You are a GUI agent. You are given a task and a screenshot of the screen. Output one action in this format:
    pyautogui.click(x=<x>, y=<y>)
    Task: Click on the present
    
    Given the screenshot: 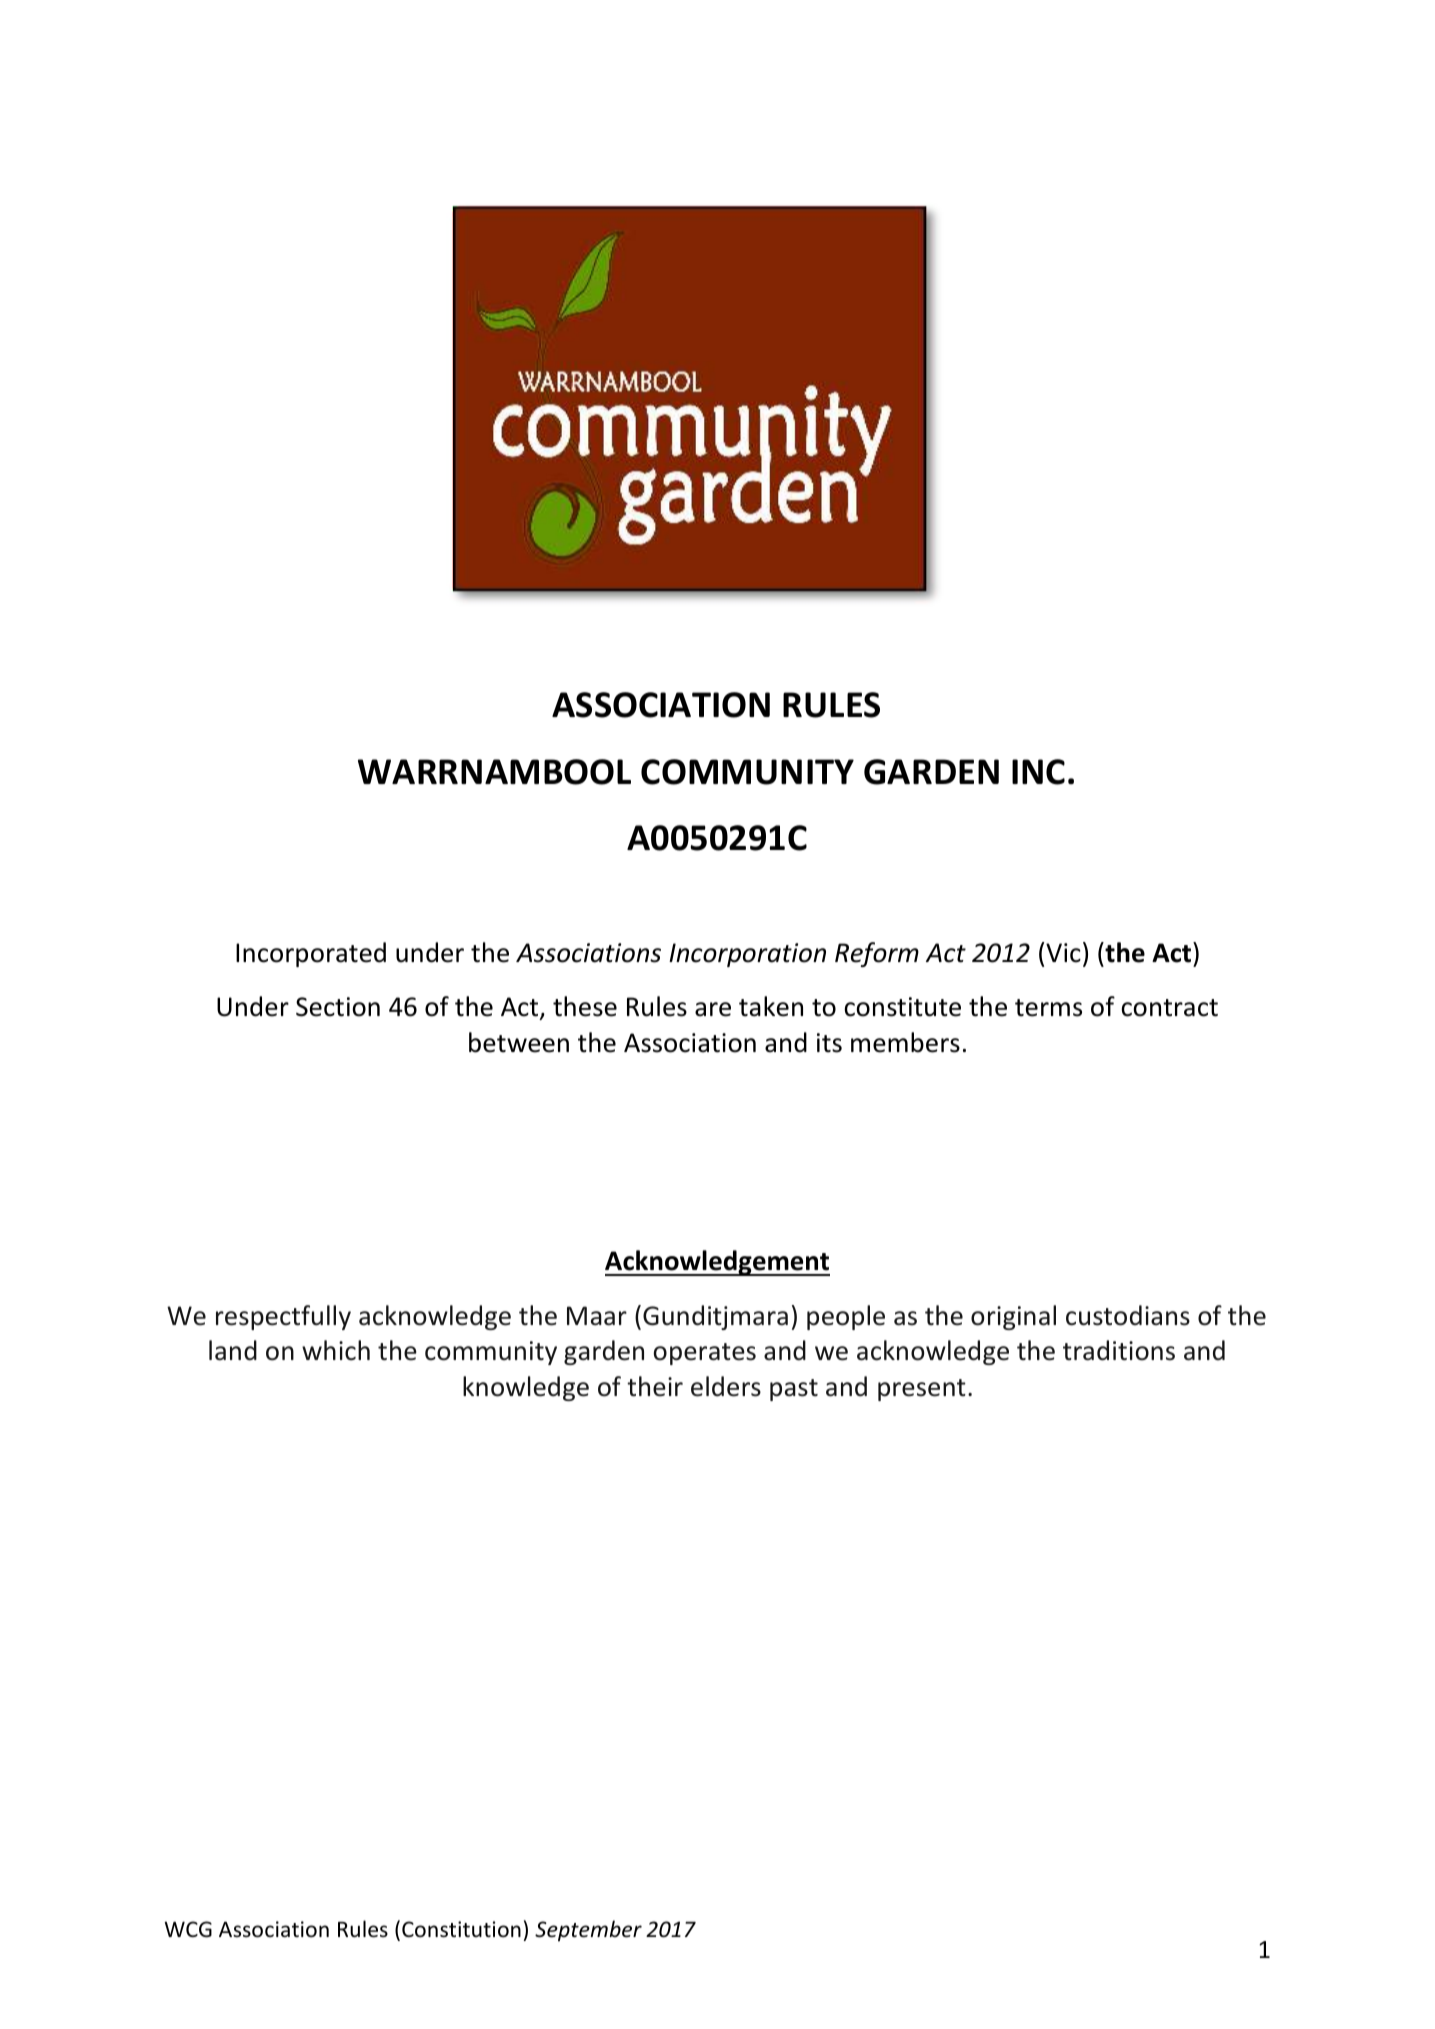 What is the action you would take?
    pyautogui.click(x=922, y=1390)
